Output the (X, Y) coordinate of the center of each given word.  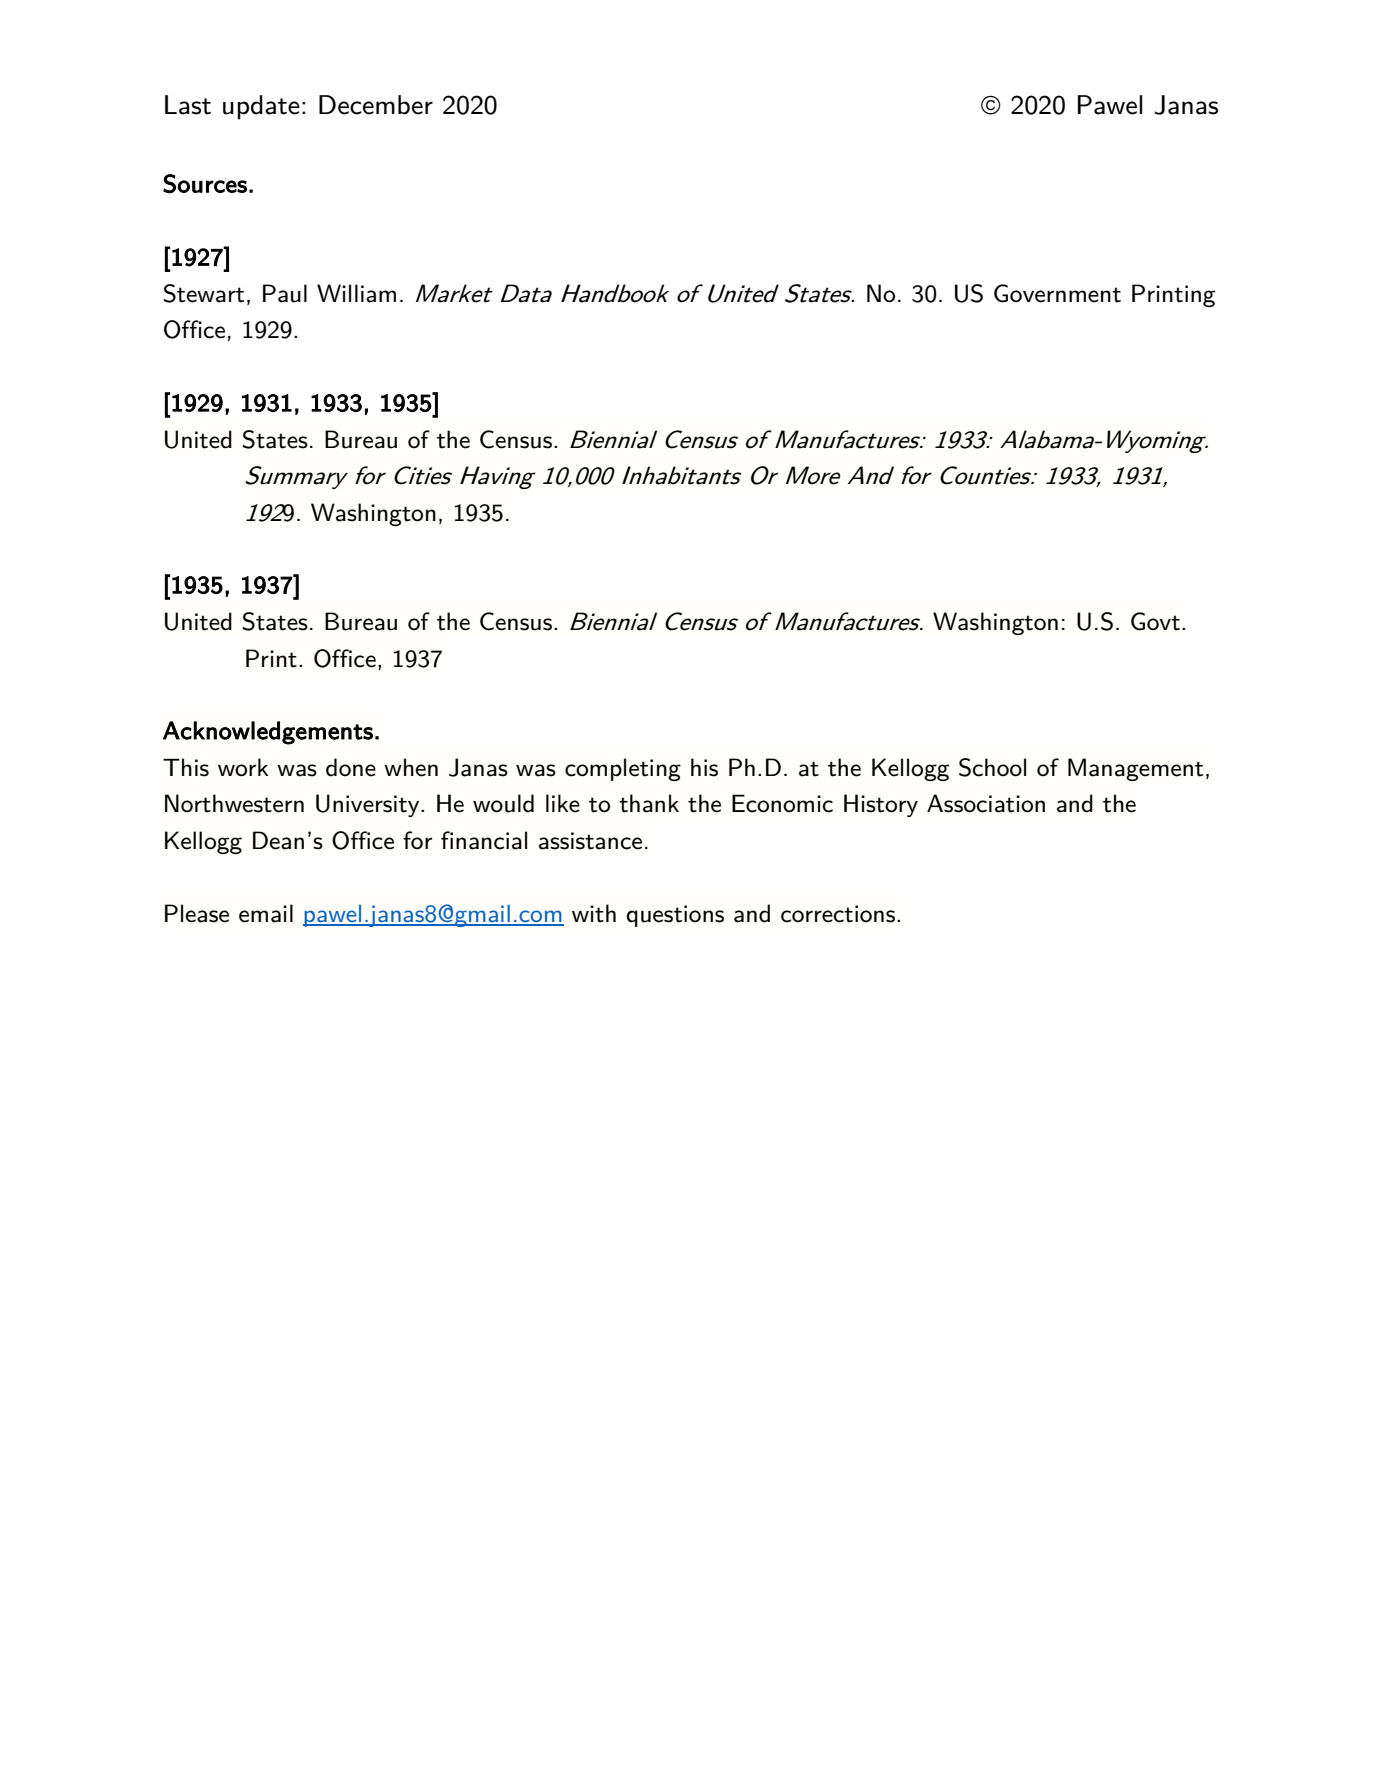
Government (1057, 293)
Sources (205, 184)
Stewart (203, 293)
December (376, 105)
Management (1135, 769)
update (261, 107)
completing (623, 769)
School (992, 767)
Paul (285, 293)
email (266, 913)
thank (649, 803)
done (351, 767)
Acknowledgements (268, 733)
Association (986, 803)
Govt (1155, 621)
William (356, 293)
